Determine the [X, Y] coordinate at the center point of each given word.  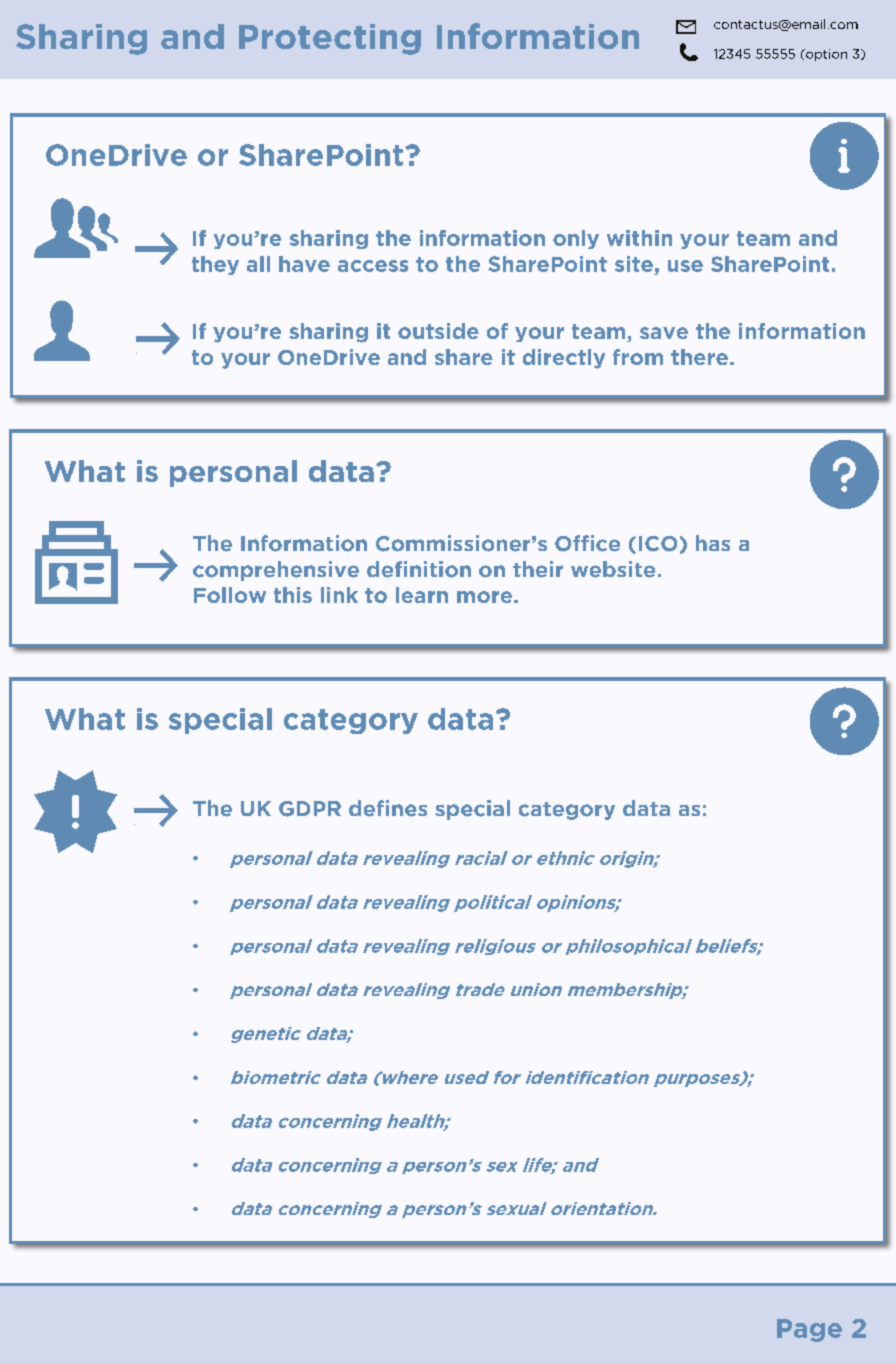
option [825, 55]
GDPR [310, 809]
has [713, 543]
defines [388, 808]
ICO [658, 544]
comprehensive [276, 571]
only [576, 239]
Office [587, 543]
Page [809, 1330]
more [484, 597]
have [304, 264]
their [538, 569]
